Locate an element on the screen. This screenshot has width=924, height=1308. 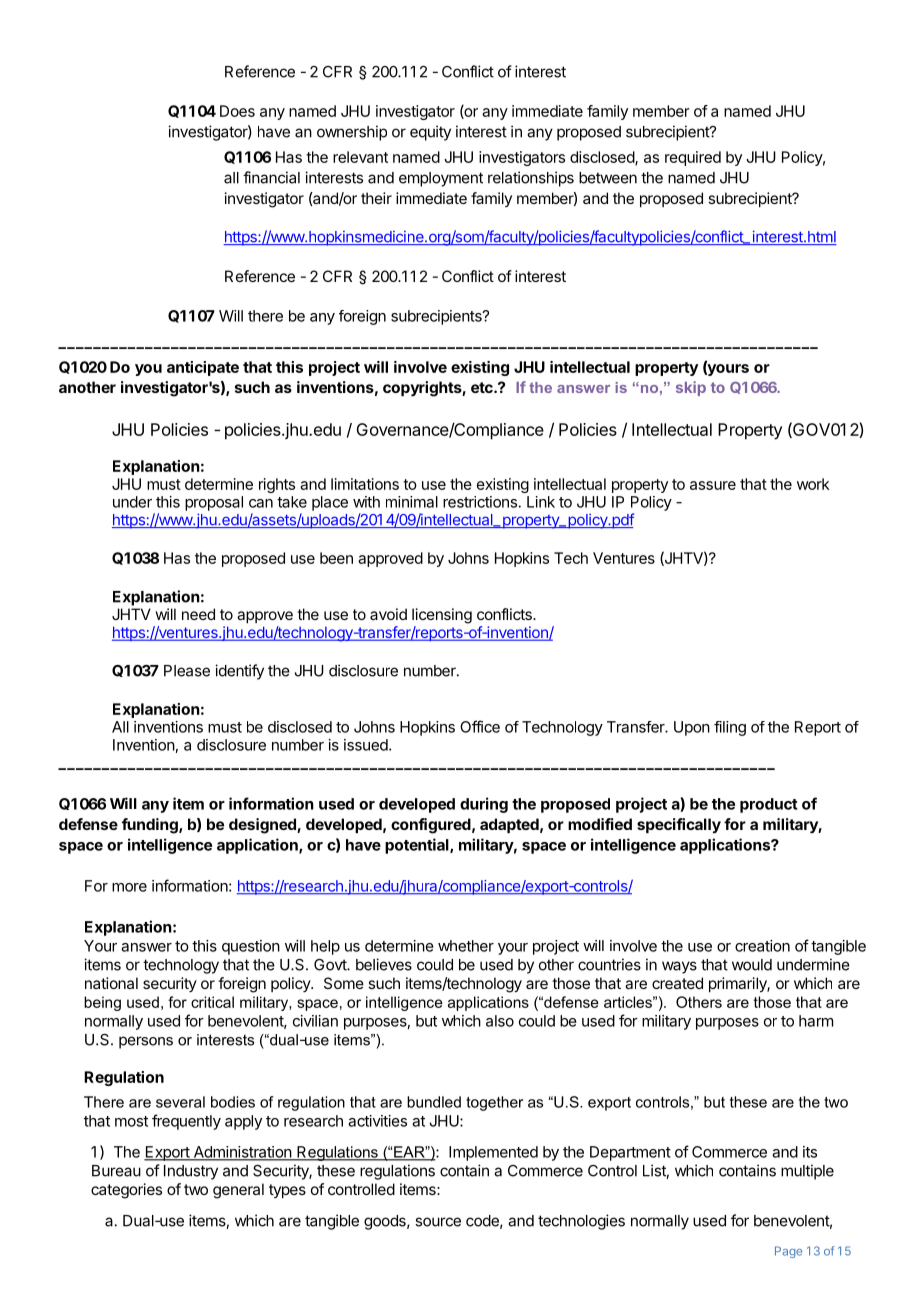
equity is located at coordinates (430, 133).
